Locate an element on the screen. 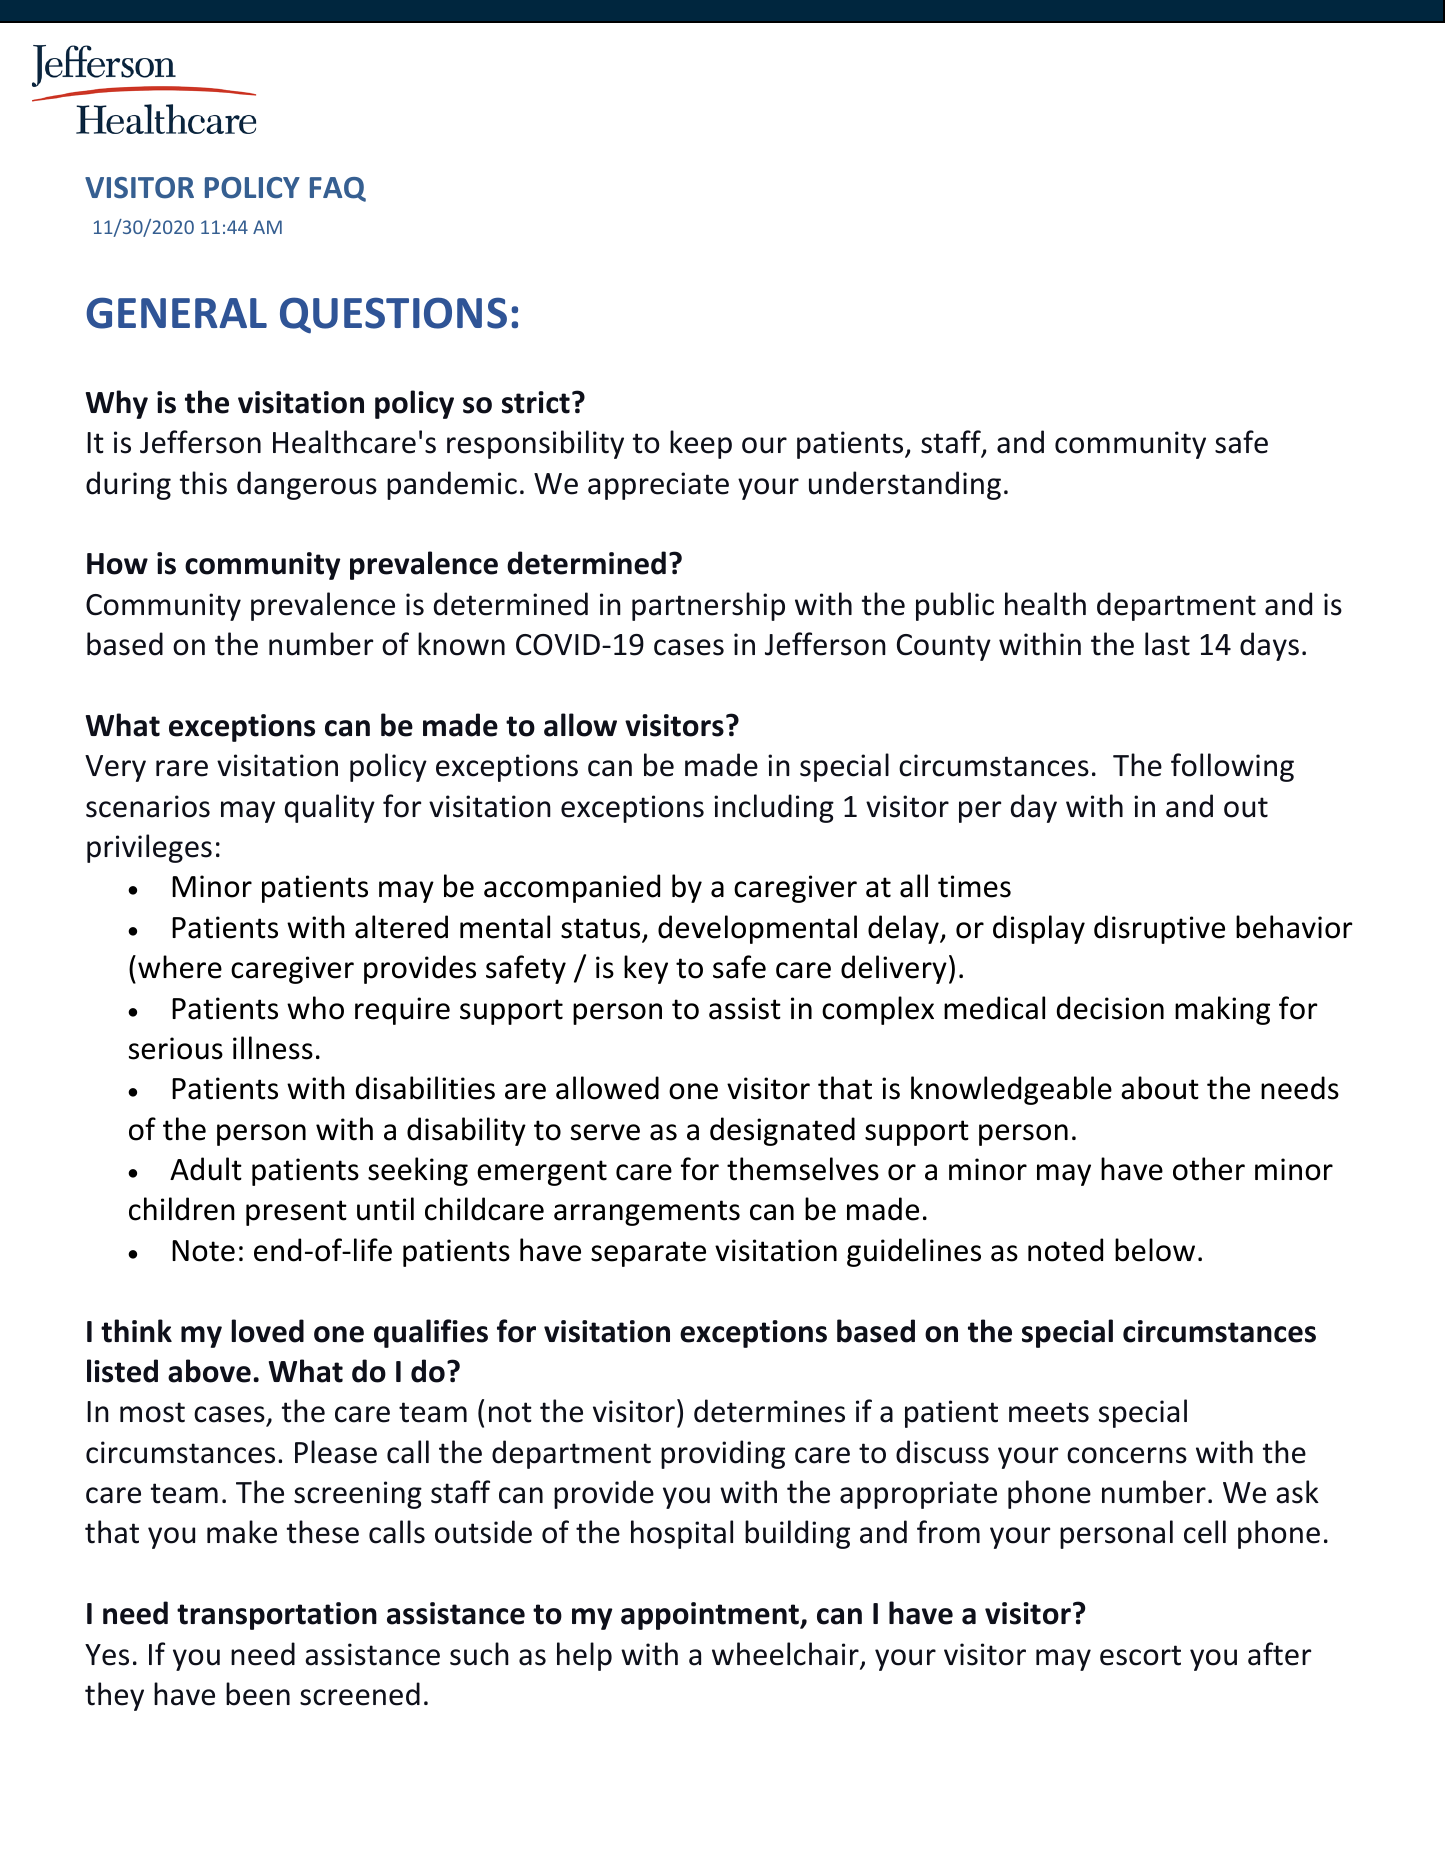  understanding is located at coordinates (905, 485).
